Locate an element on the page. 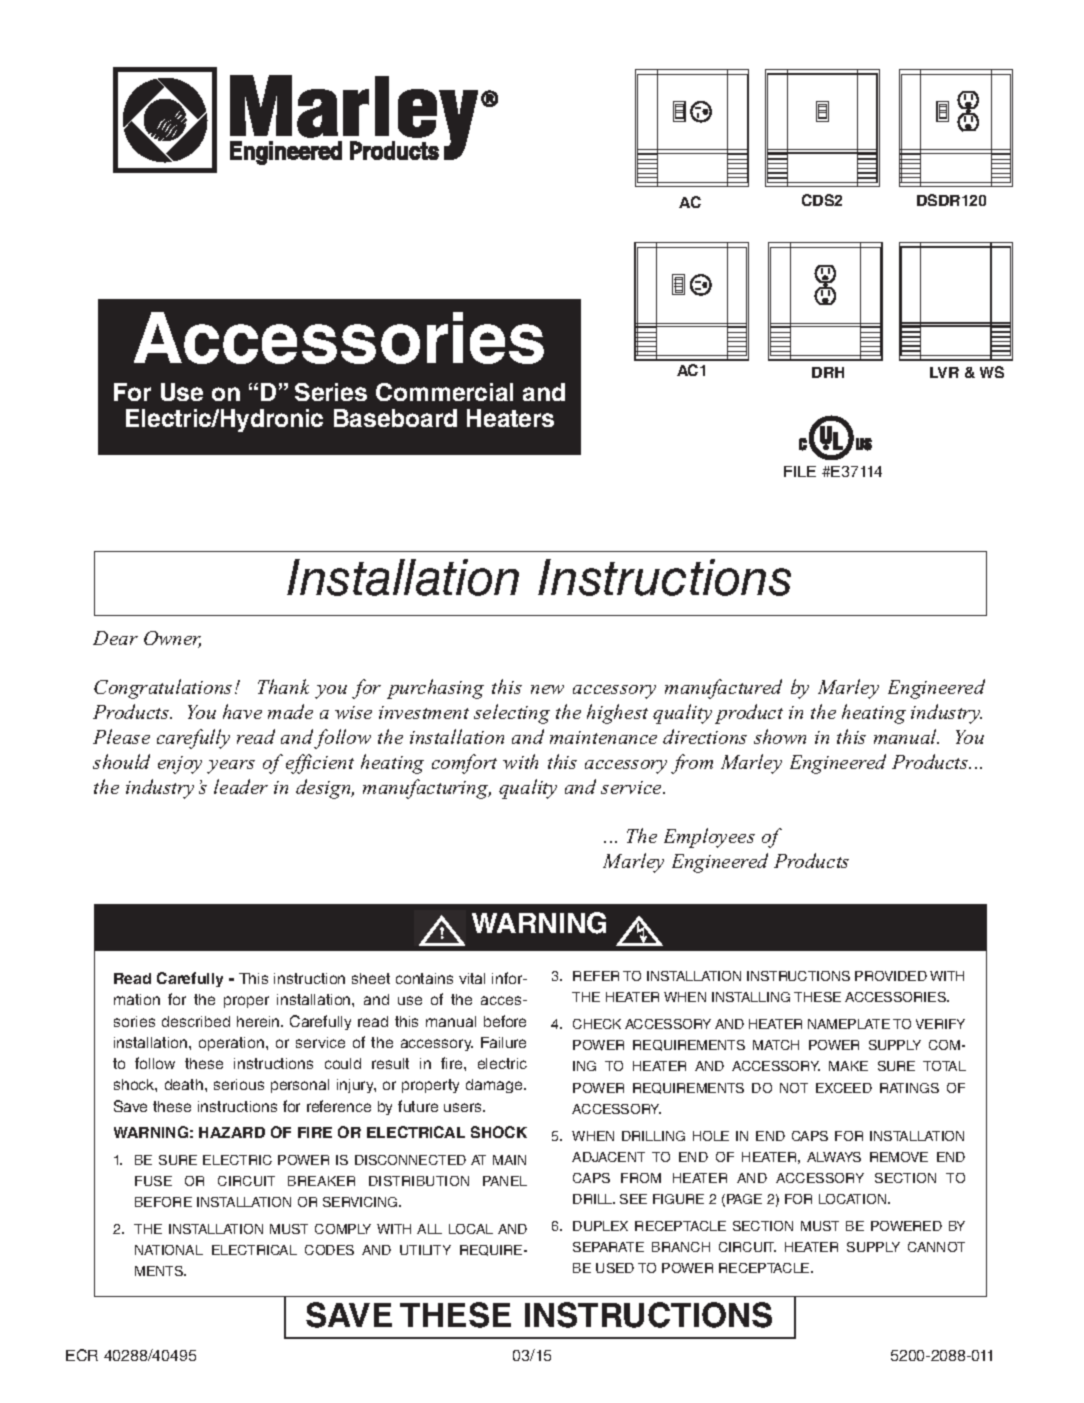  shown is located at coordinates (780, 736).
